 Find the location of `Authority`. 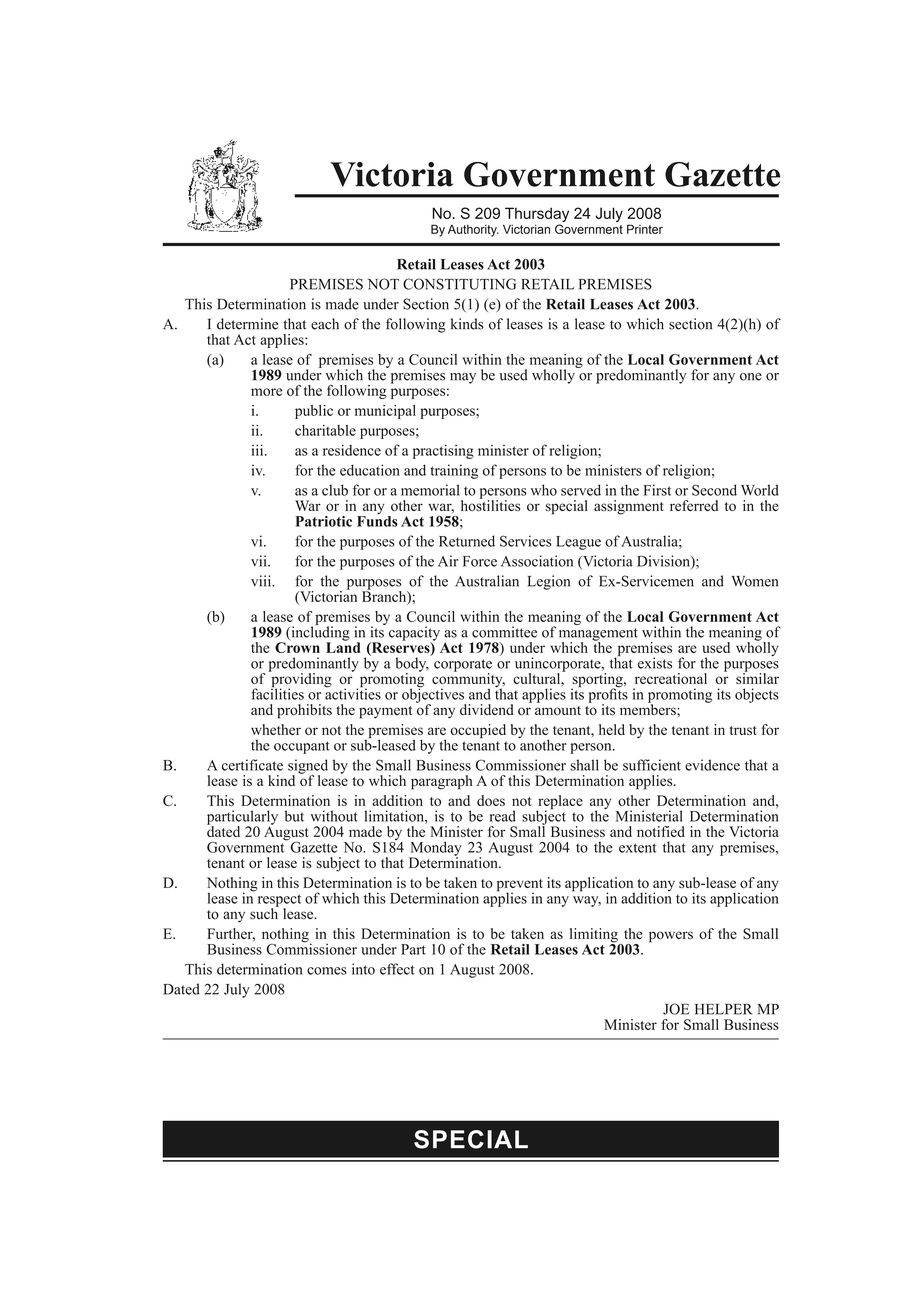

Authority is located at coordinates (473, 231).
